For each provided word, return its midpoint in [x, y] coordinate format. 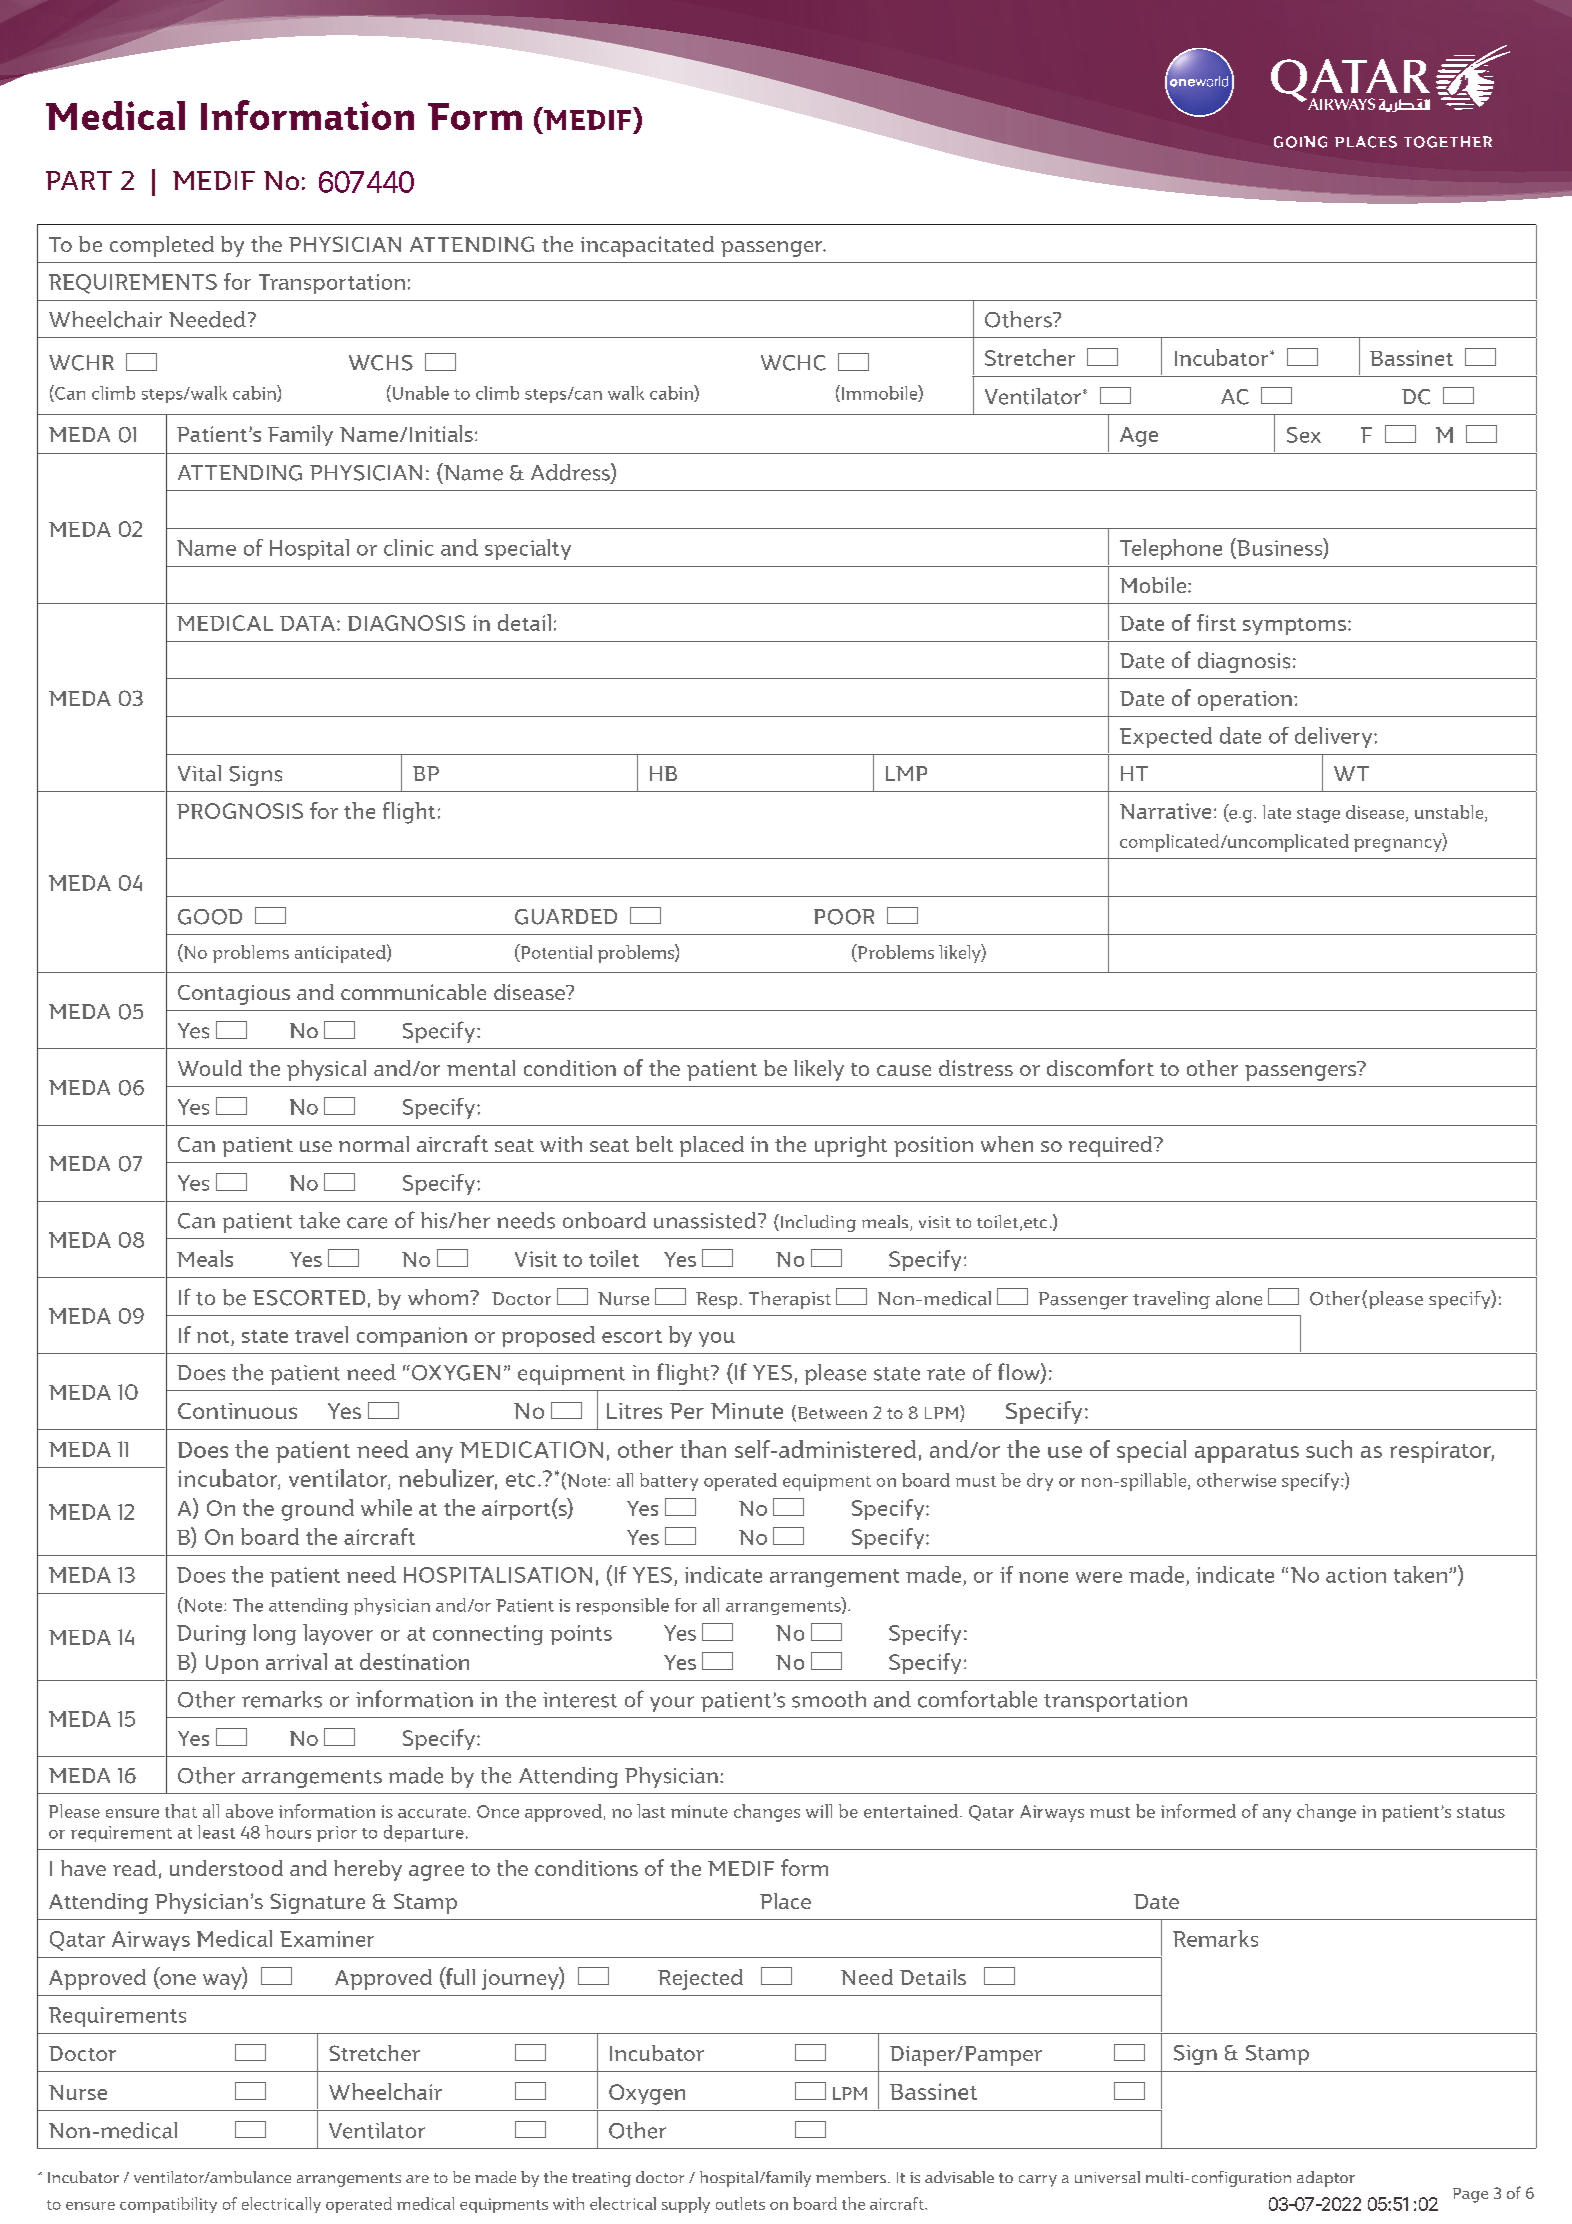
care [367, 1223]
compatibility [168, 2205]
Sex [1304, 435]
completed [162, 246]
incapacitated [647, 246]
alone [1239, 1298]
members [852, 2177]
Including [817, 1223]
